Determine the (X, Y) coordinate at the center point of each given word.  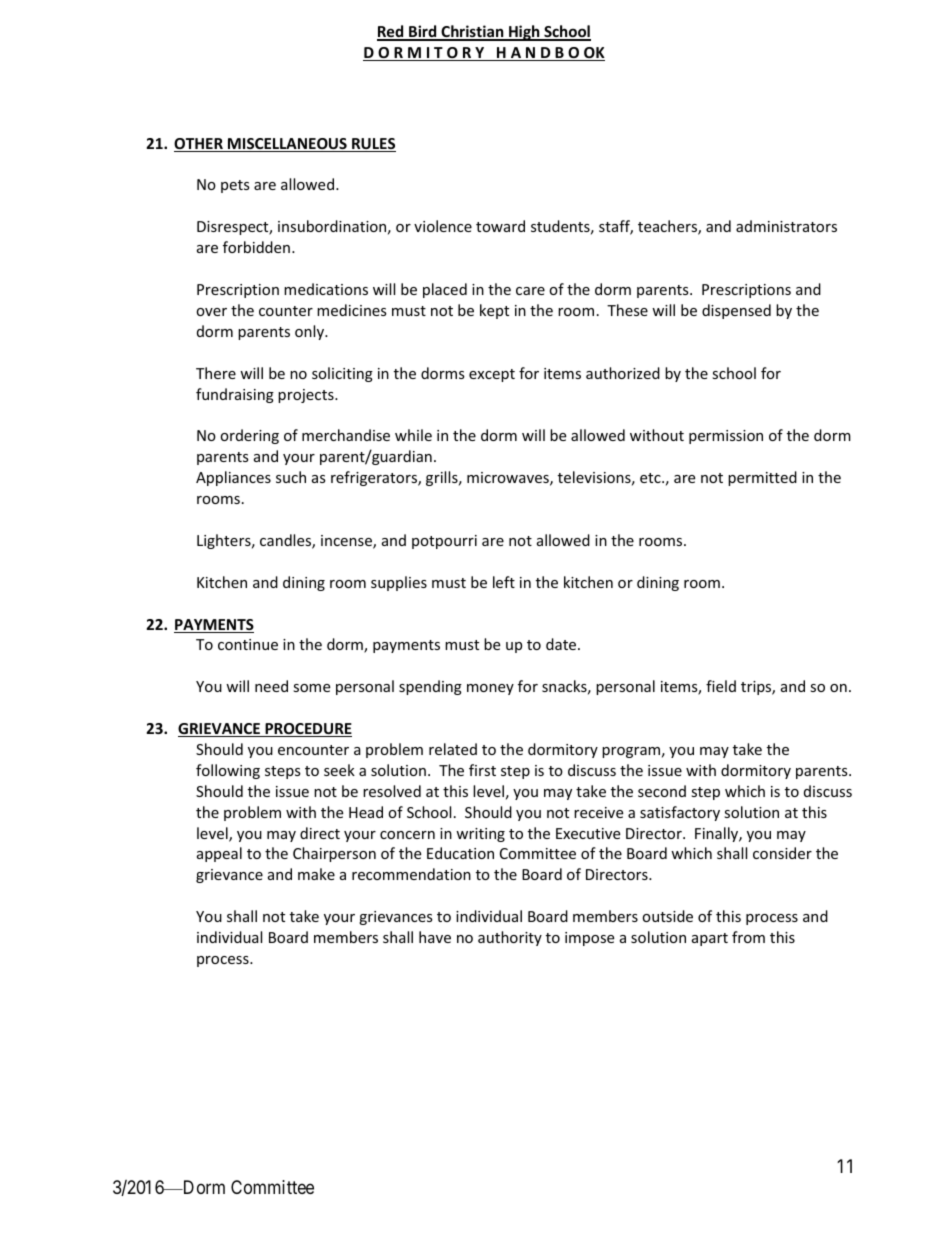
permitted (762, 478)
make (316, 874)
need (271, 686)
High (524, 33)
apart (710, 939)
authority (510, 938)
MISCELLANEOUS (287, 145)
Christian (472, 32)
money (490, 689)
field (721, 686)
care (530, 291)
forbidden (256, 247)
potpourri (444, 542)
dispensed (736, 311)
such (291, 477)
